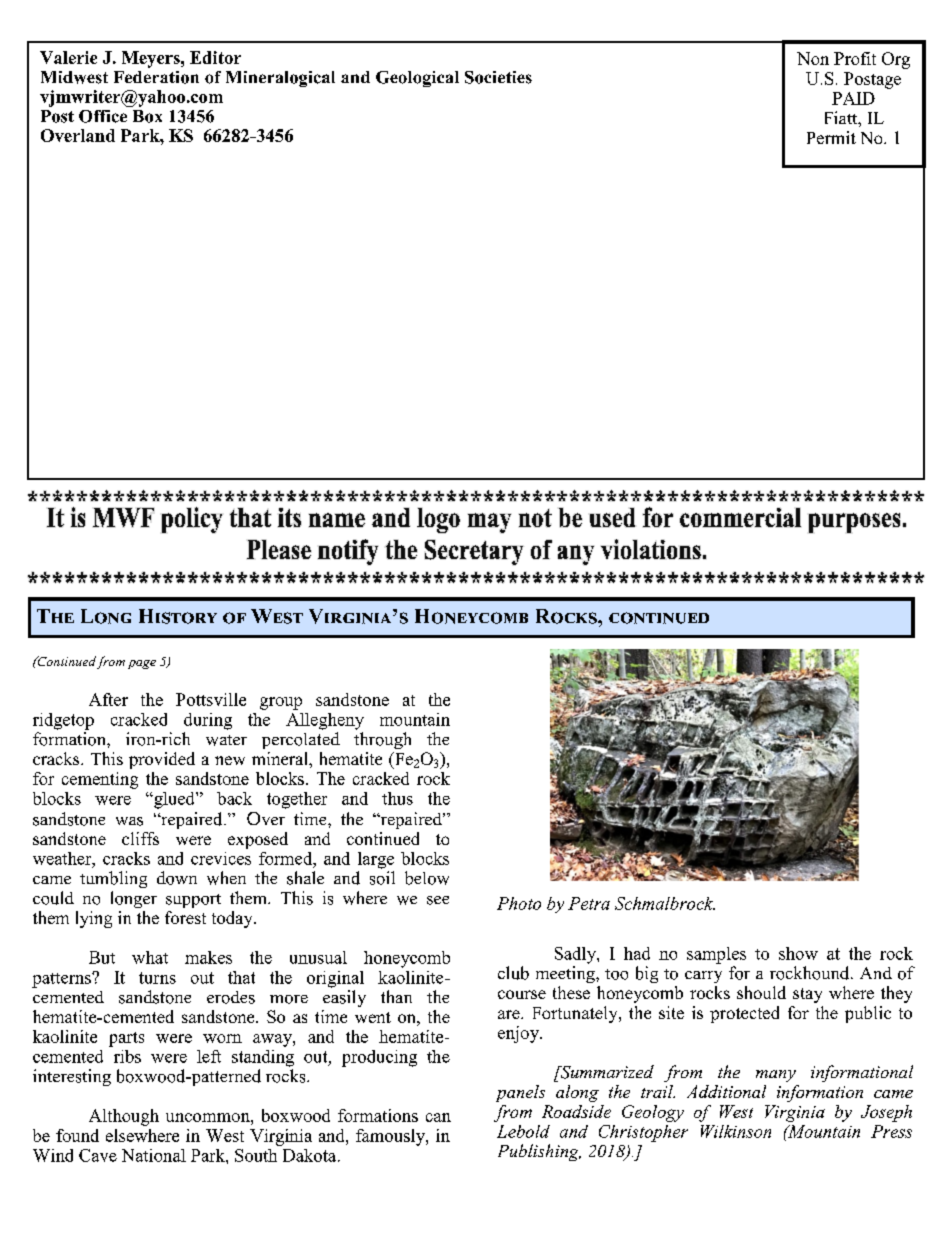  What do you see at coordinates (798, 953) in the document?
I see `show` at bounding box center [798, 953].
